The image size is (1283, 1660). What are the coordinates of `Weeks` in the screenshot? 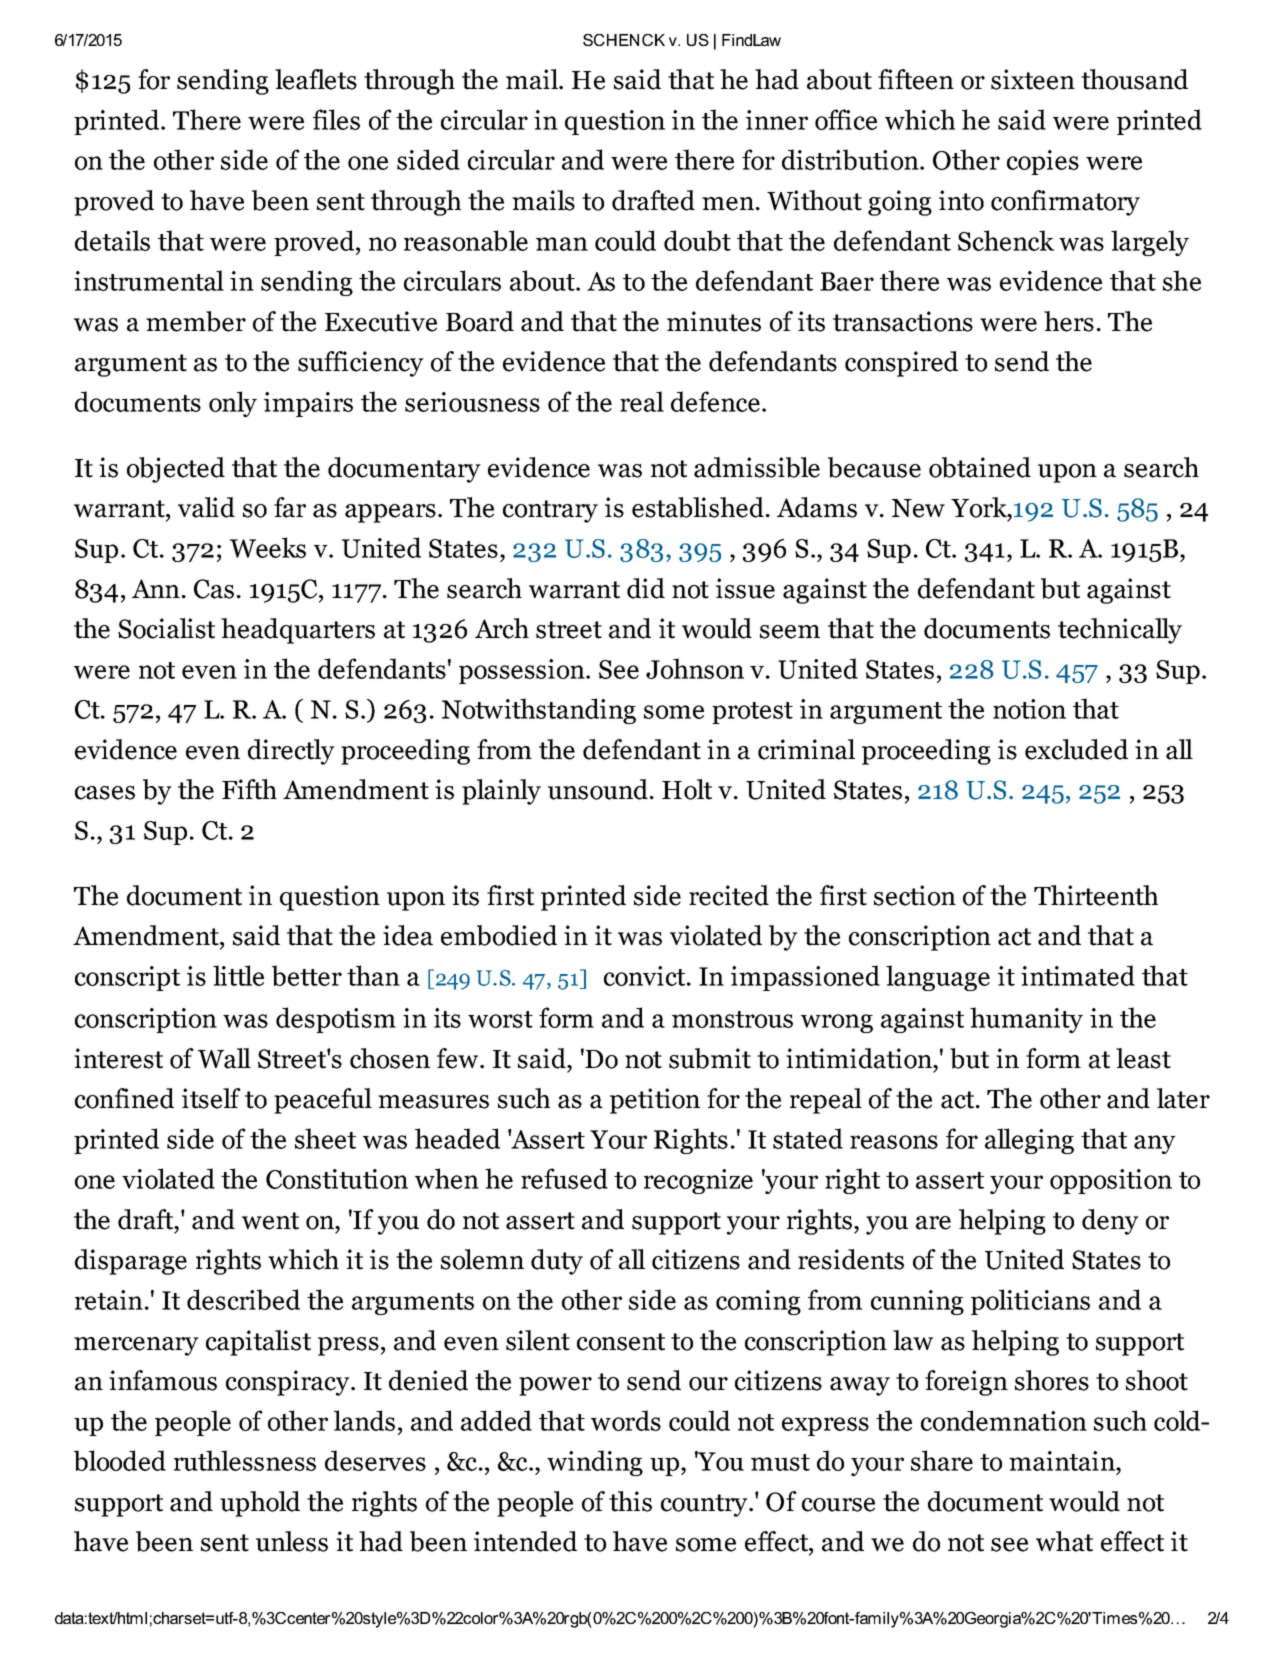 It's located at (268, 547).
